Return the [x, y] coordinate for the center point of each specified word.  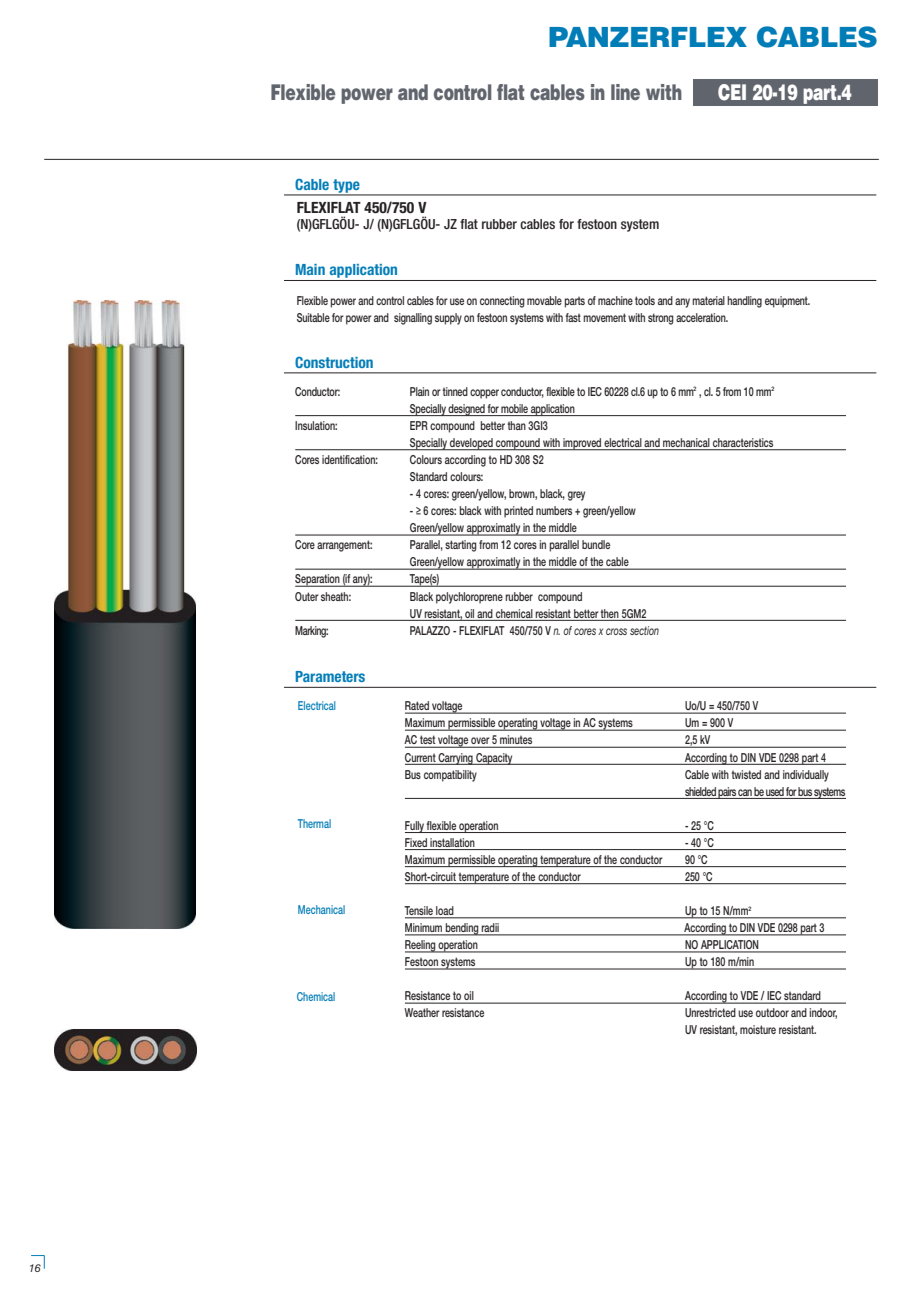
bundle [596, 544]
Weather [422, 1012]
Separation [318, 580]
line [625, 92]
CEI [732, 92]
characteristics [743, 444]
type [346, 187]
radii [490, 929]
